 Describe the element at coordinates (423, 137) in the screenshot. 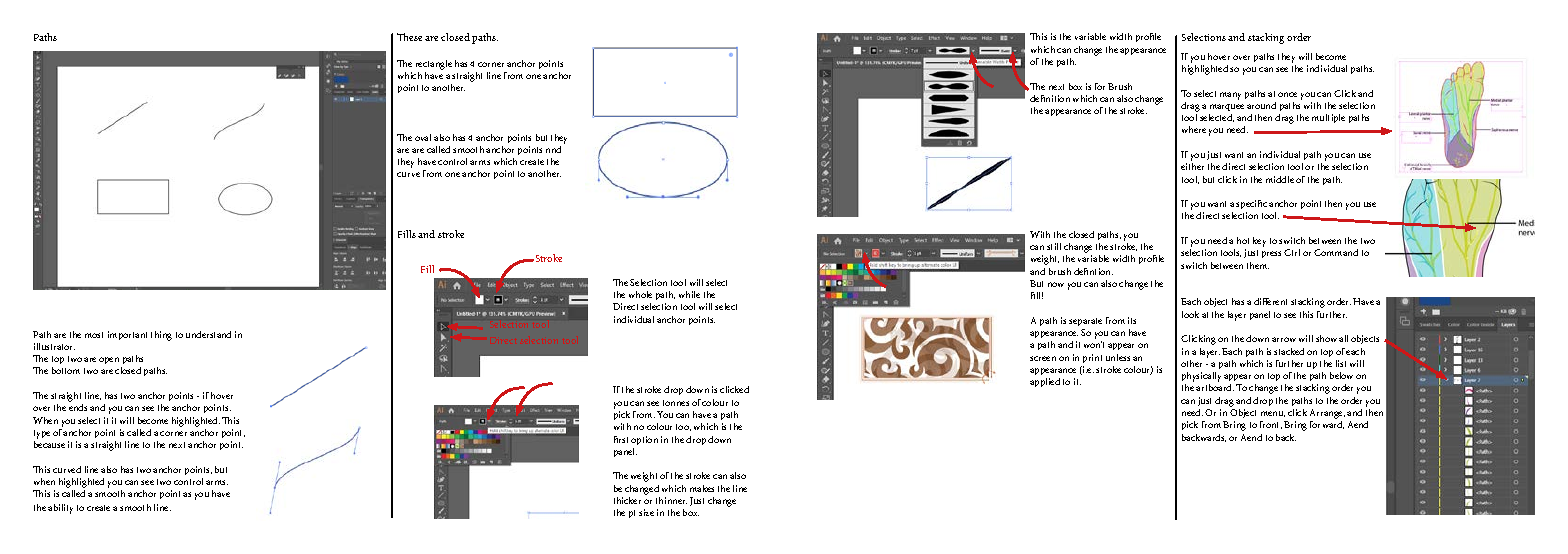

I see `oval` at that location.
